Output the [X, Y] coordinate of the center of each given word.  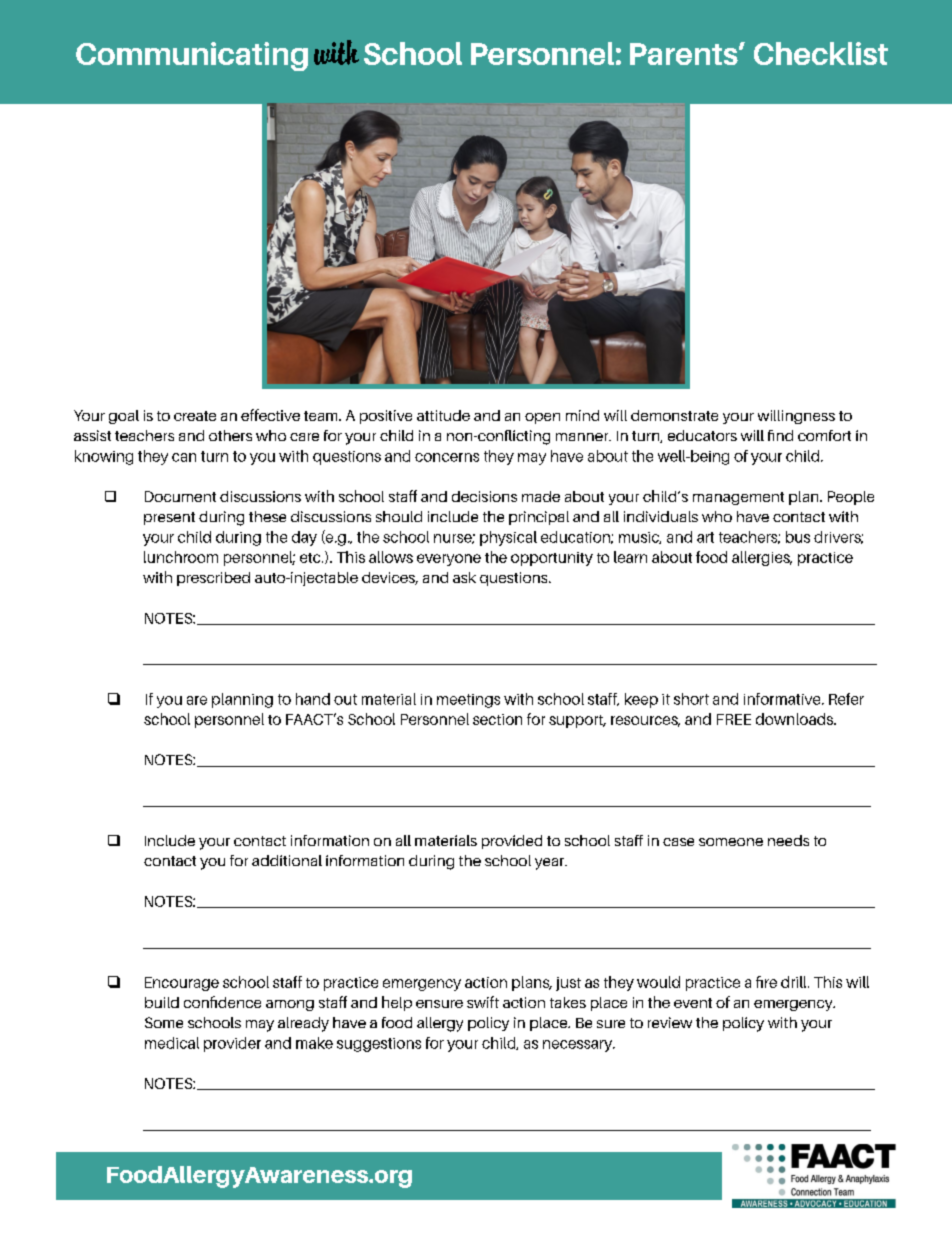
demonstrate [674, 415]
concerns [447, 457]
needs [788, 840]
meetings [468, 701]
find [780, 435]
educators [702, 435]
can [184, 457]
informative [783, 699]
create [195, 416]
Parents [685, 54]
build [162, 1002]
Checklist [821, 53]
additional [287, 860]
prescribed [213, 579]
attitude [443, 415]
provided [512, 842]
